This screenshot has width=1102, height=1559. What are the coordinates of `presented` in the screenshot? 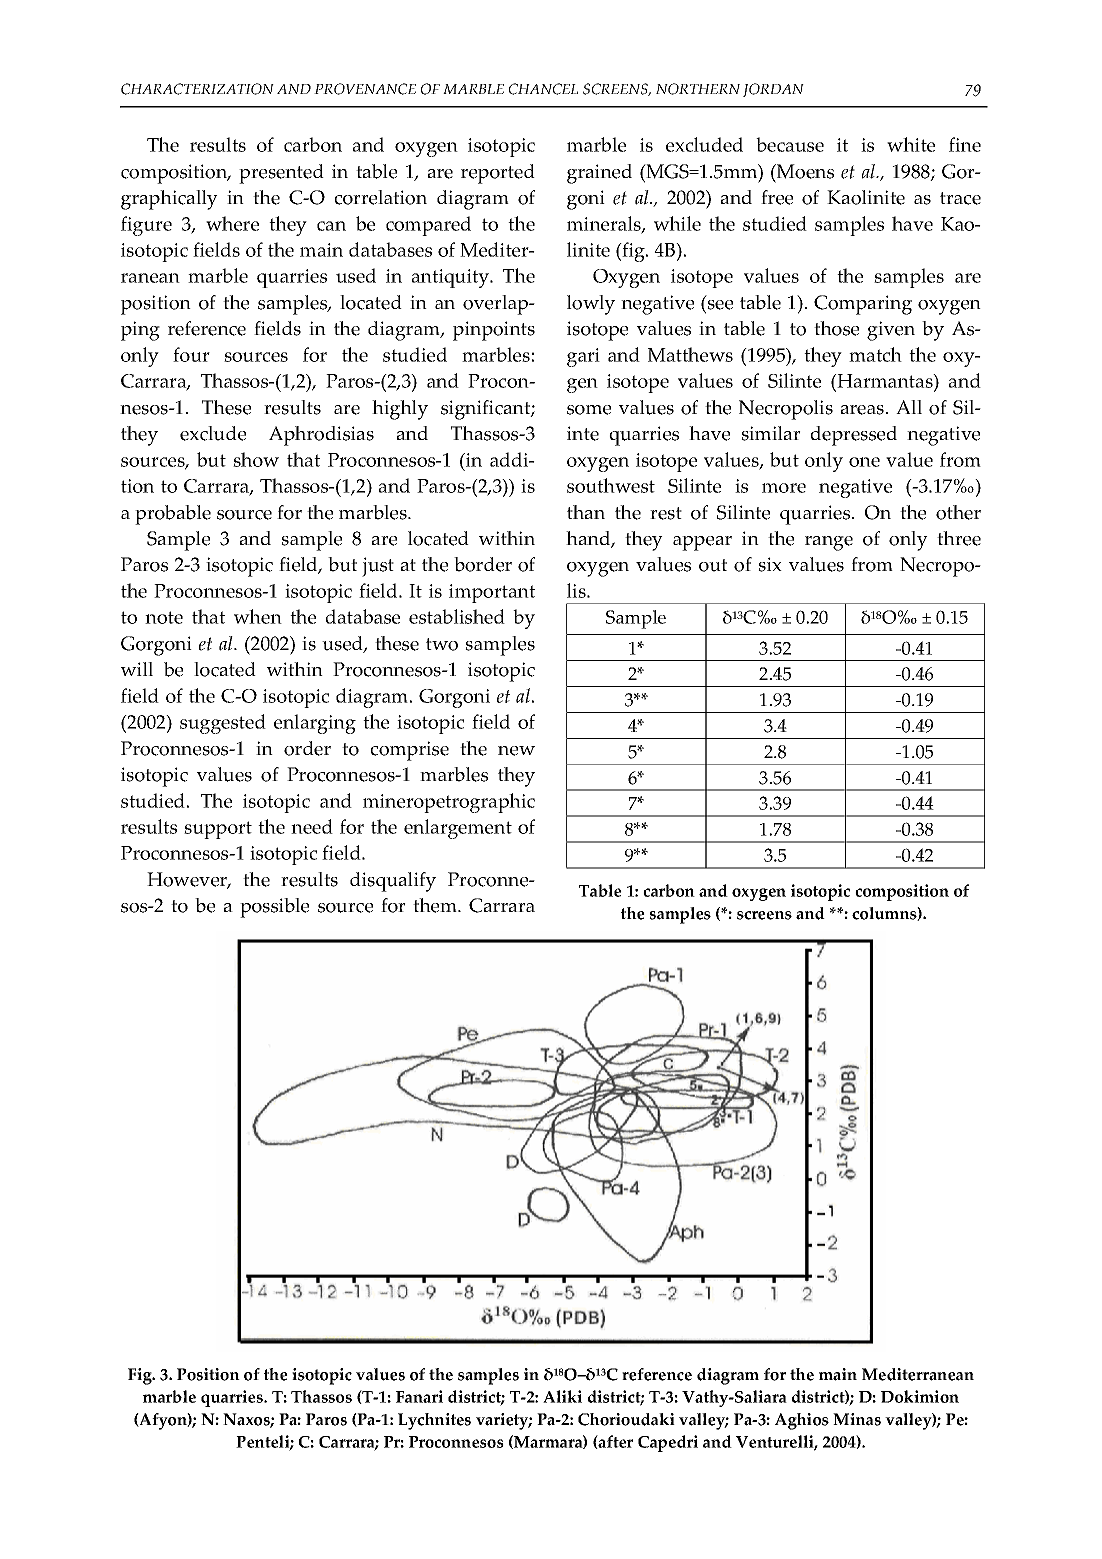 It's located at (281, 174).
